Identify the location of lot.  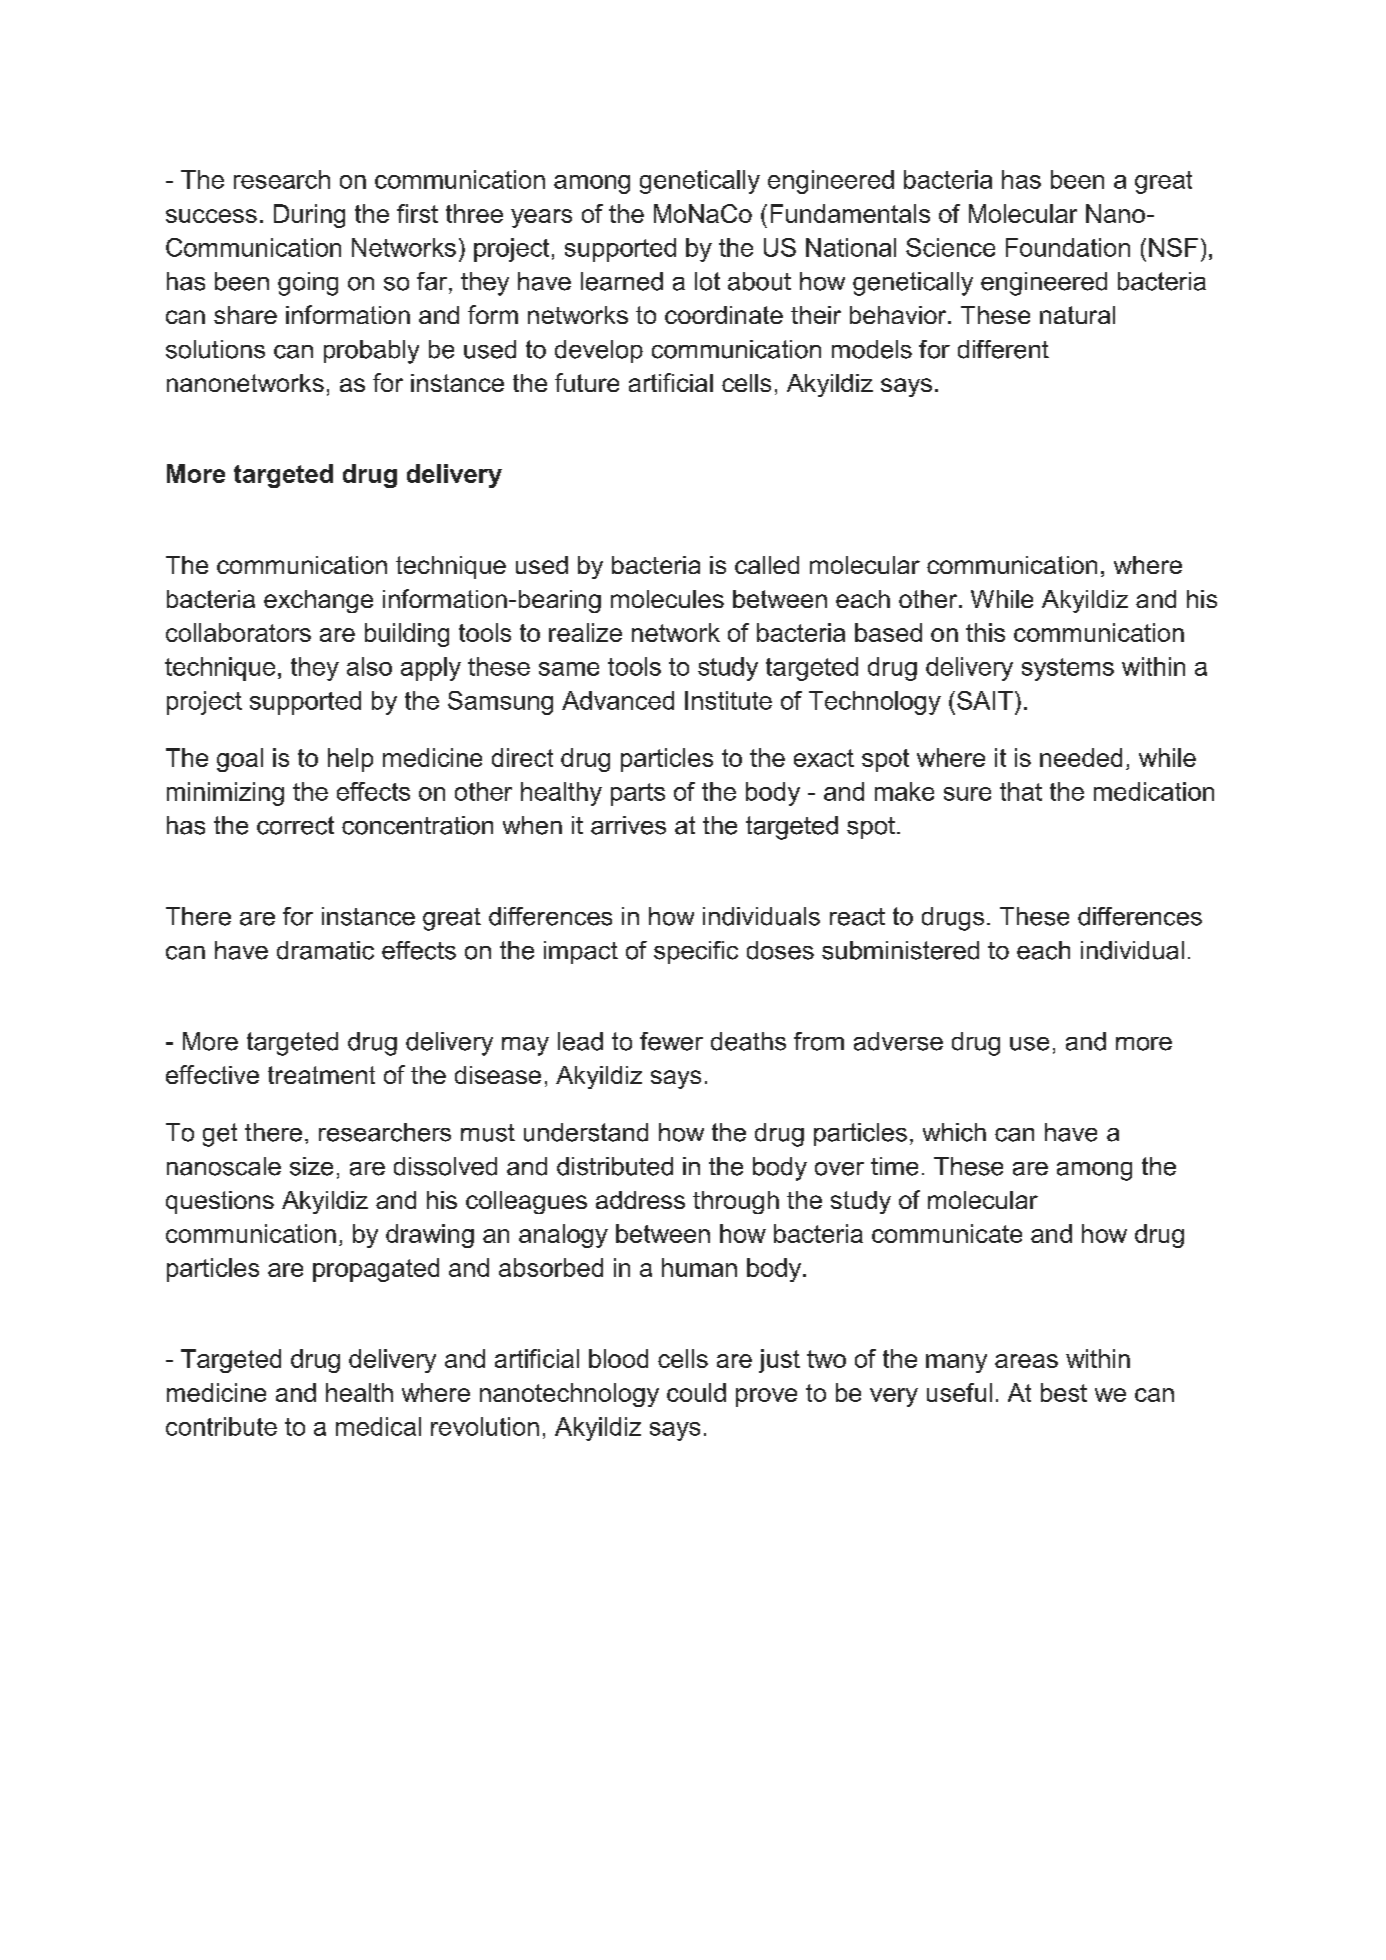
(707, 281).
